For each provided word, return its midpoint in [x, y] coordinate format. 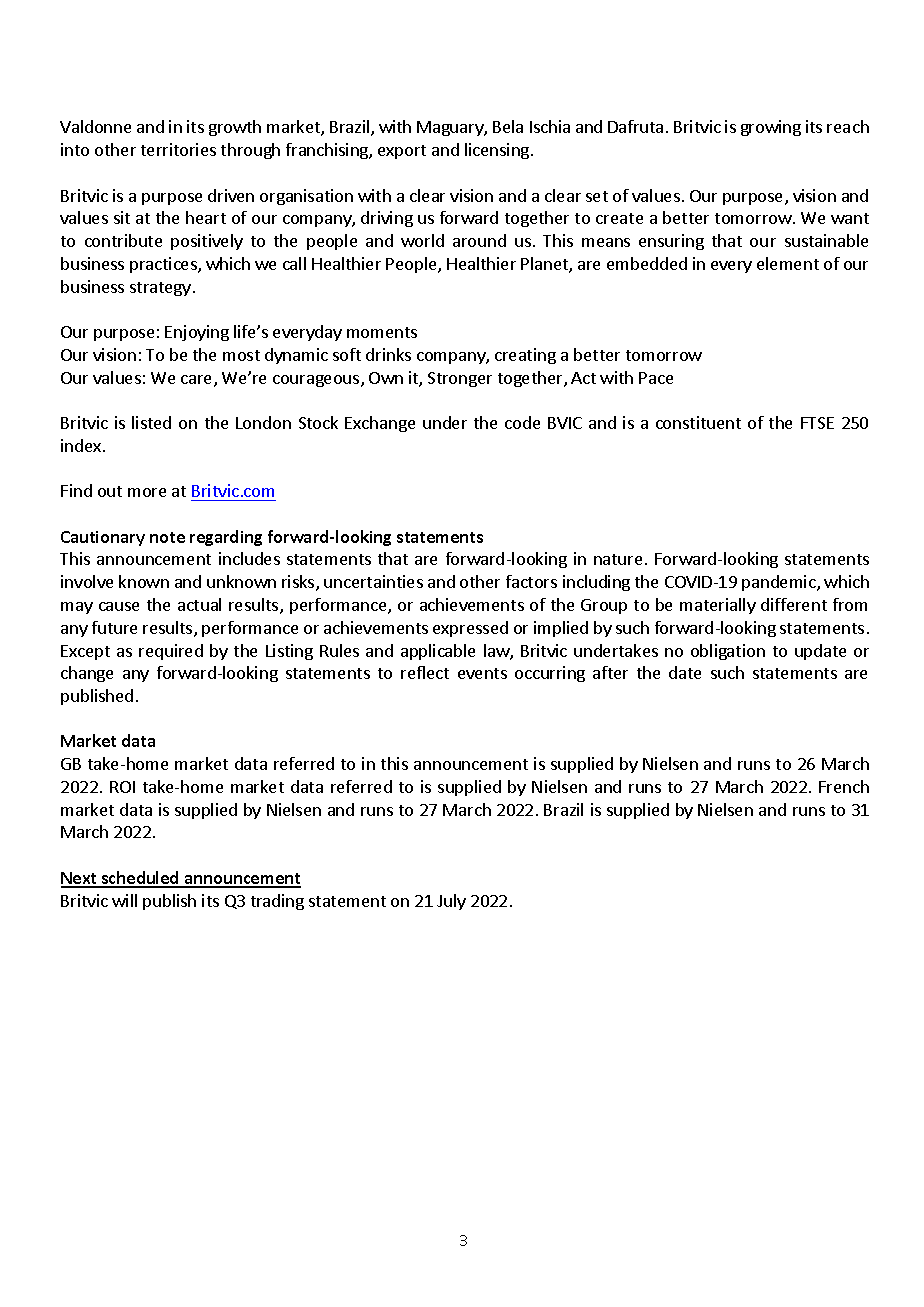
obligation [728, 652]
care [198, 381]
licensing [498, 151]
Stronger [460, 379]
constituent [698, 422]
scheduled [140, 879]
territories [178, 149]
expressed [470, 629]
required [171, 652]
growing [771, 128]
